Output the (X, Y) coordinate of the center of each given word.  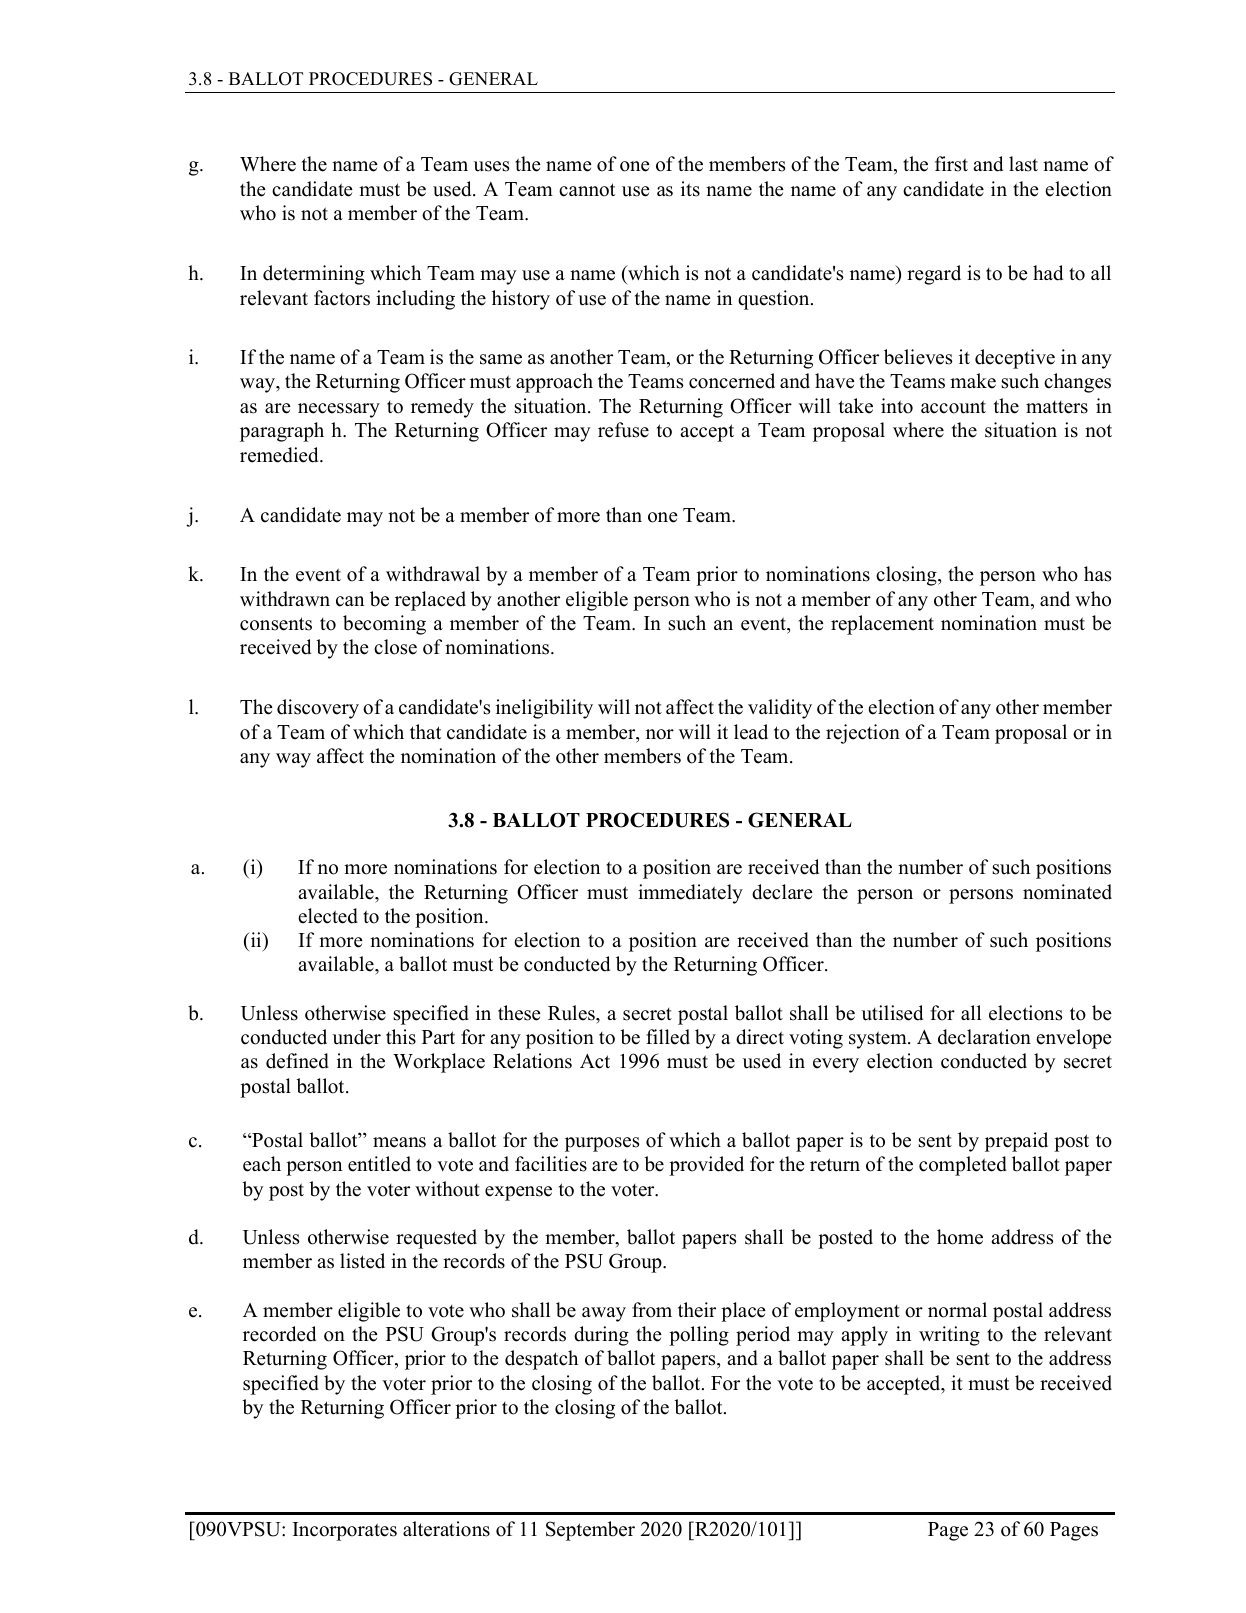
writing (949, 1336)
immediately (690, 894)
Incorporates (345, 1531)
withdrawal (433, 574)
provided (706, 1166)
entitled (379, 1164)
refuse (623, 430)
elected (328, 916)
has (1097, 574)
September (590, 1531)
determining (314, 275)
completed (963, 1166)
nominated (1067, 892)
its (690, 189)
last (1023, 164)
